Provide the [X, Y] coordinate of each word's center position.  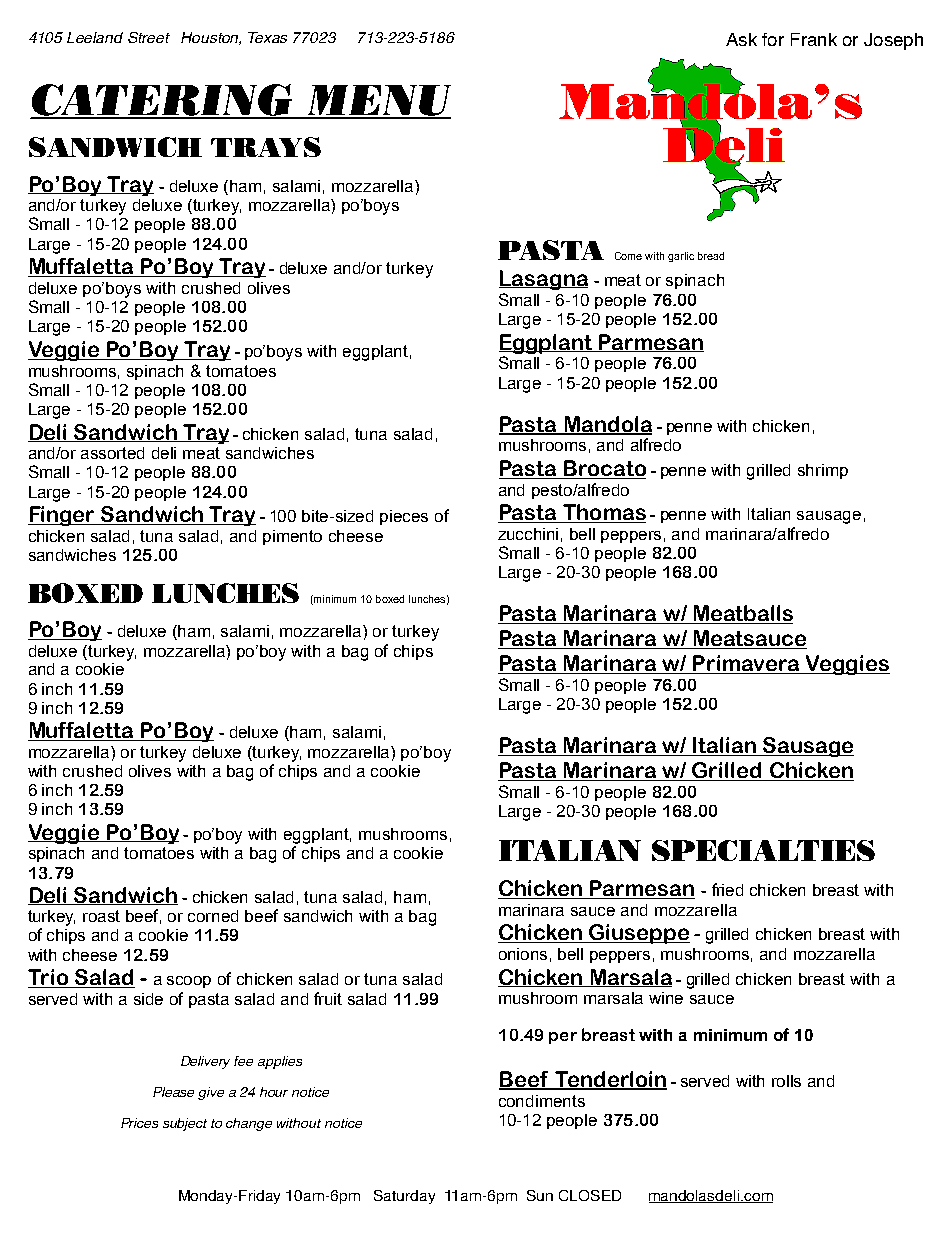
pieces [404, 517]
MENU [378, 101]
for [773, 39]
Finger [63, 516]
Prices [139, 1123]
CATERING [163, 101]
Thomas [603, 513]
